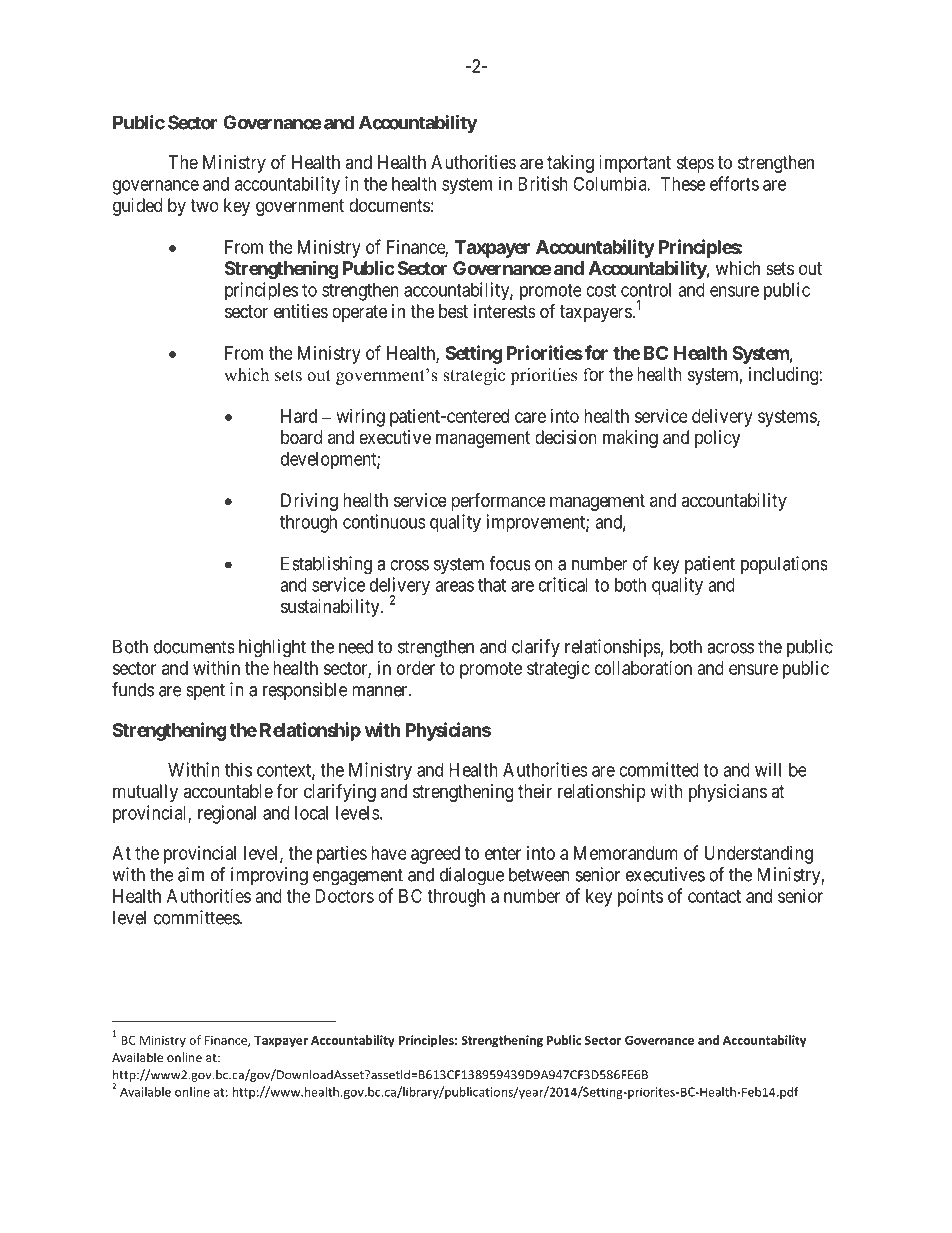 Image resolution: width=952 pixels, height=1233 pixels. Describe the element at coordinates (543, 183) in the screenshot. I see `British` at that location.
